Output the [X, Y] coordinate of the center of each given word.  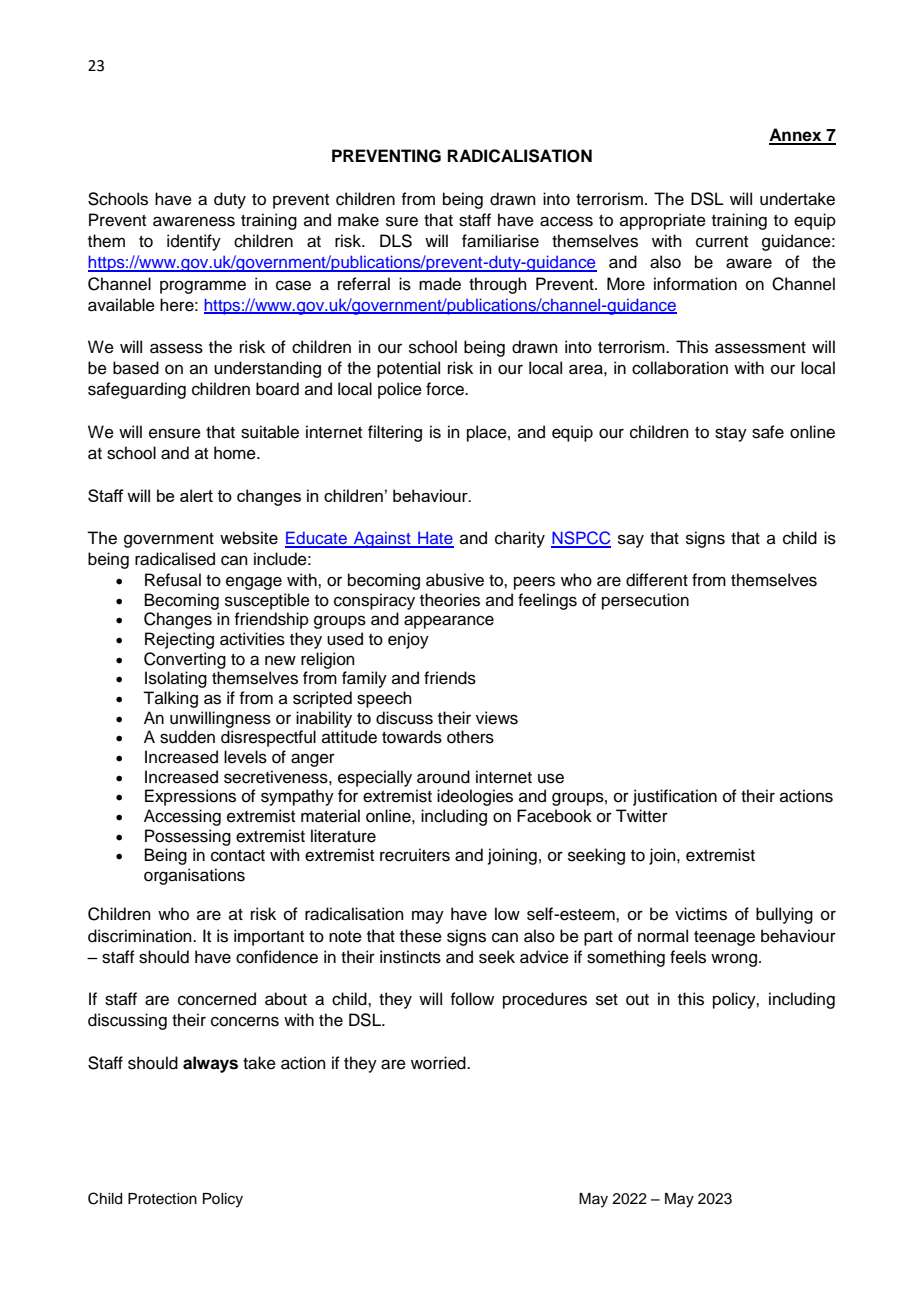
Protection [162, 1199]
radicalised [175, 559]
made [440, 284]
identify [194, 242]
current [722, 242]
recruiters [415, 855]
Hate [435, 539]
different [657, 580]
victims [701, 914]
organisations [194, 876]
